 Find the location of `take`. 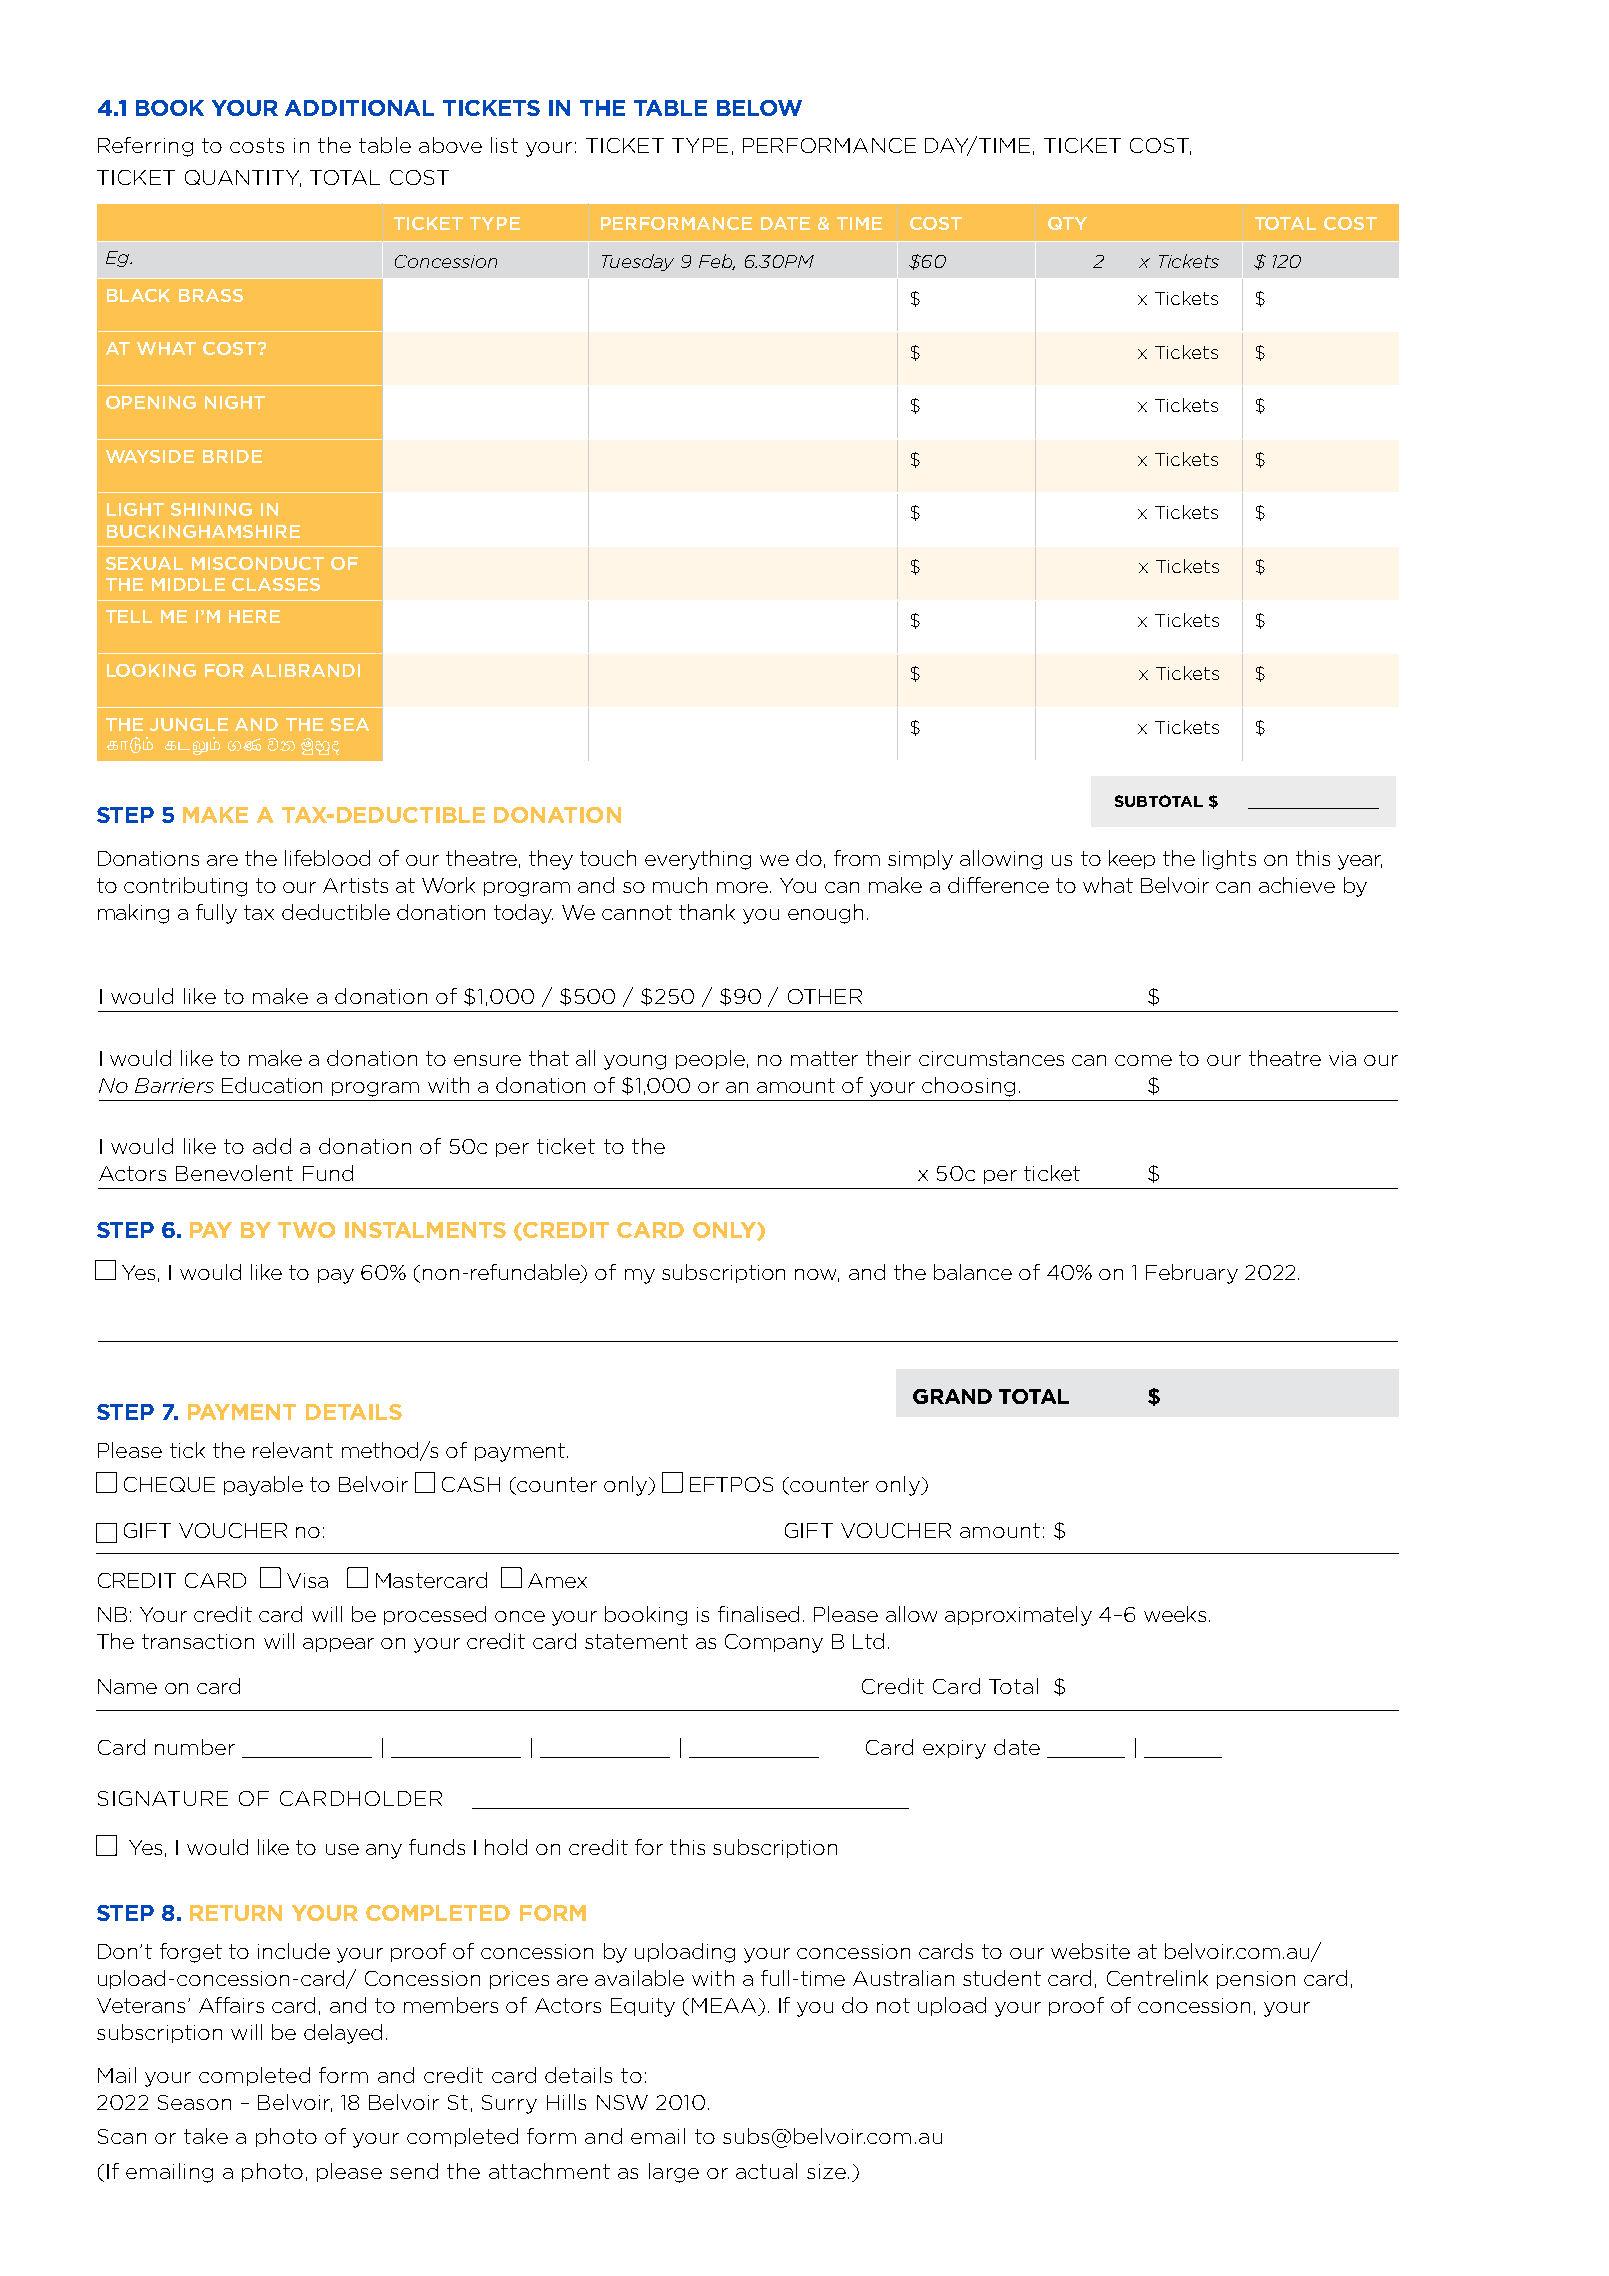

take is located at coordinates (206, 2136).
